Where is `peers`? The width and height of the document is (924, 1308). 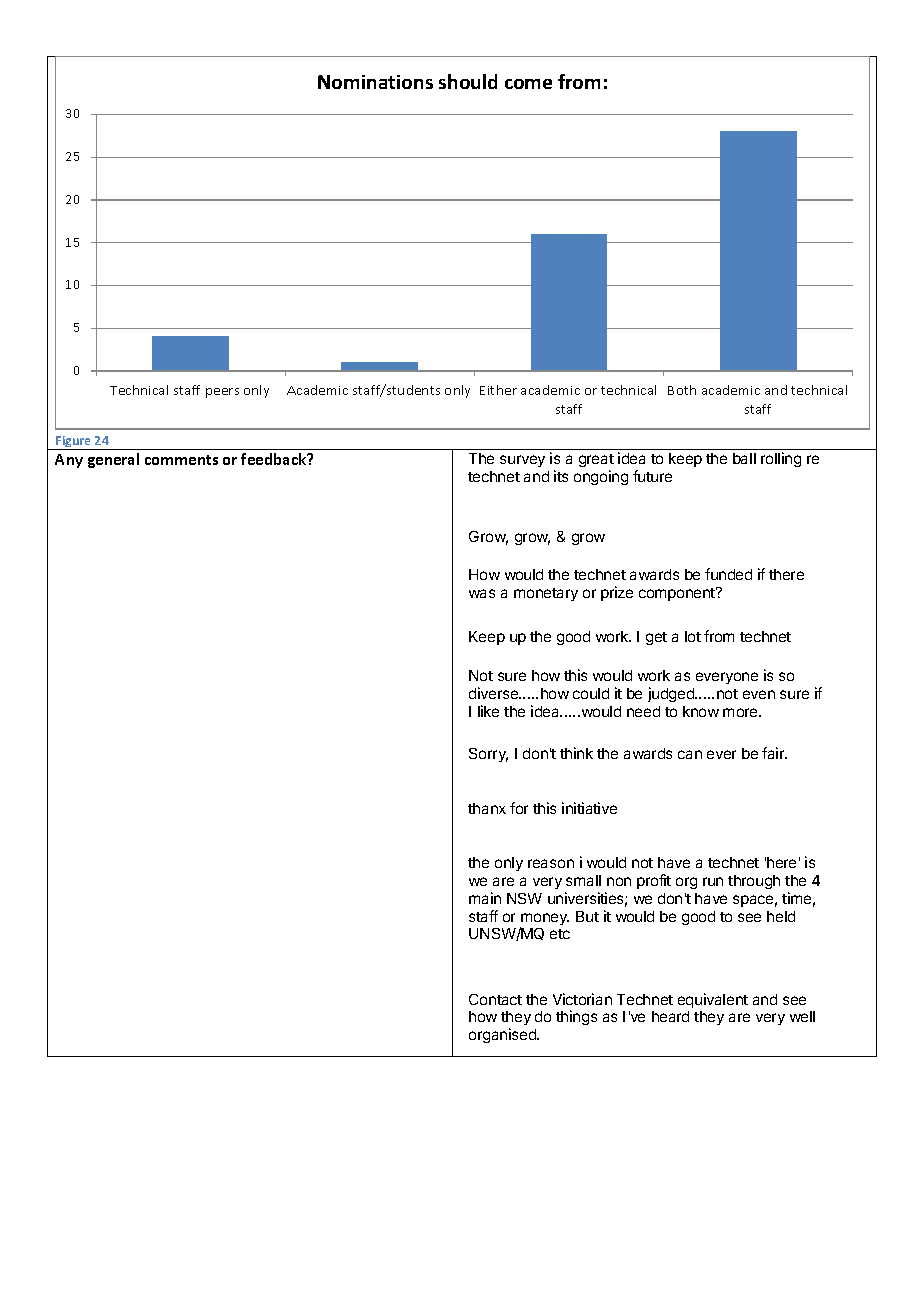 peers is located at coordinates (222, 393).
